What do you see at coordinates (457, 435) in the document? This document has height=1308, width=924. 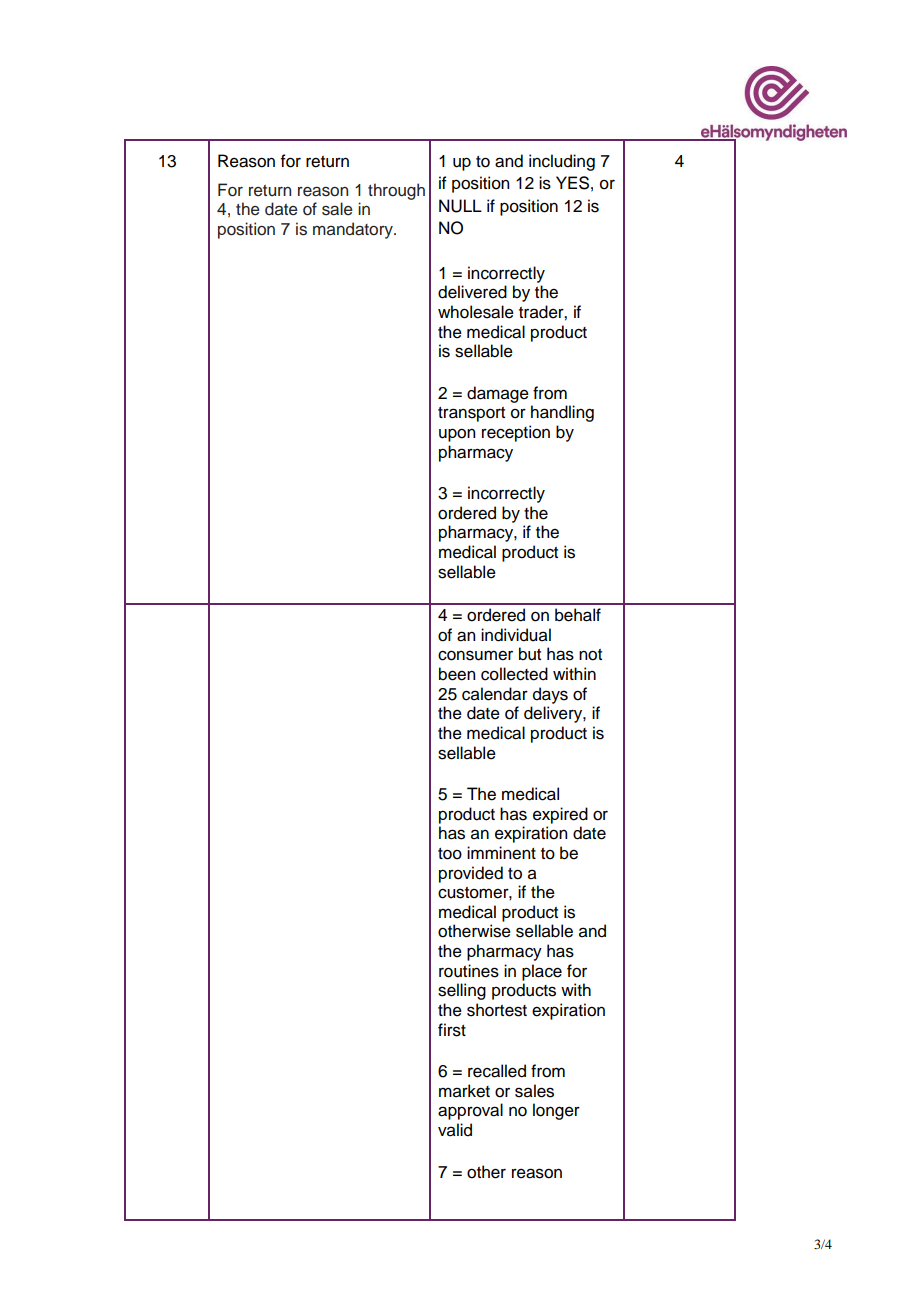 I see `upon` at bounding box center [457, 435].
